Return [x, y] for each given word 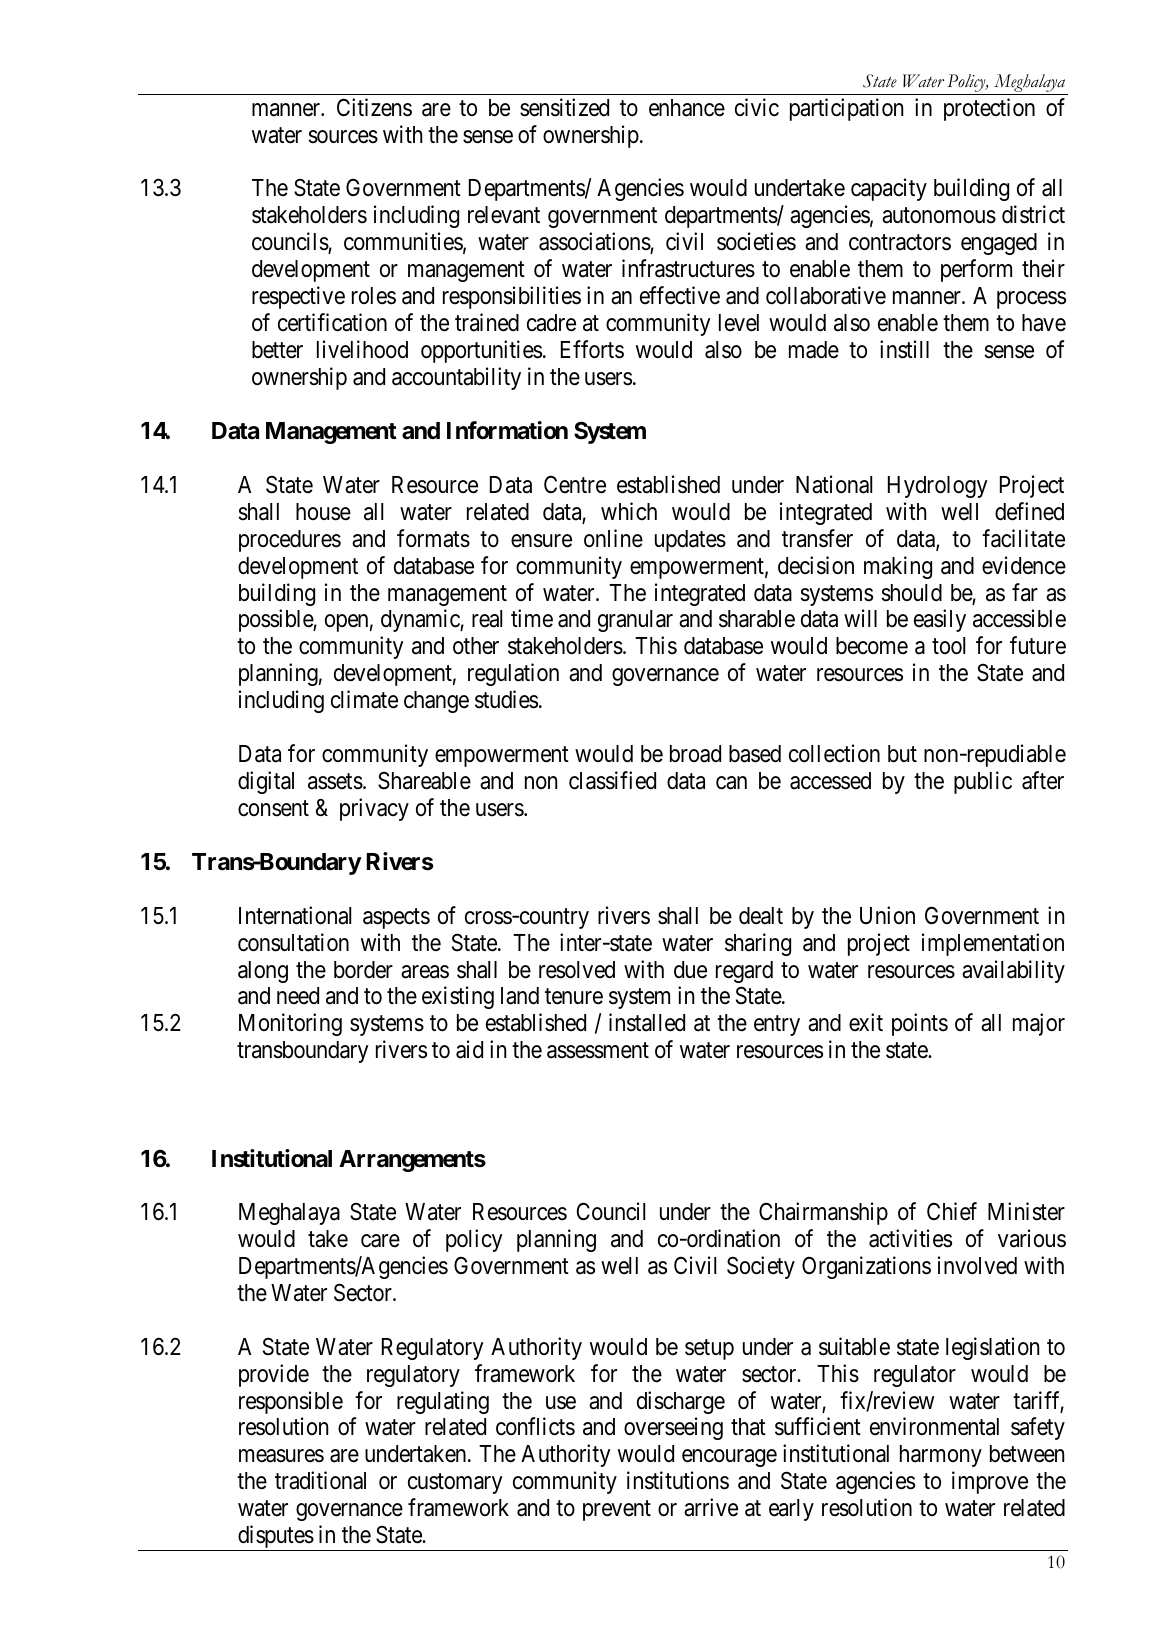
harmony [941, 1456]
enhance [687, 108]
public [983, 782]
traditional [320, 1480]
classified [612, 780]
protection [989, 109]
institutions [678, 1480]
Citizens [374, 107]
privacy [374, 809]
